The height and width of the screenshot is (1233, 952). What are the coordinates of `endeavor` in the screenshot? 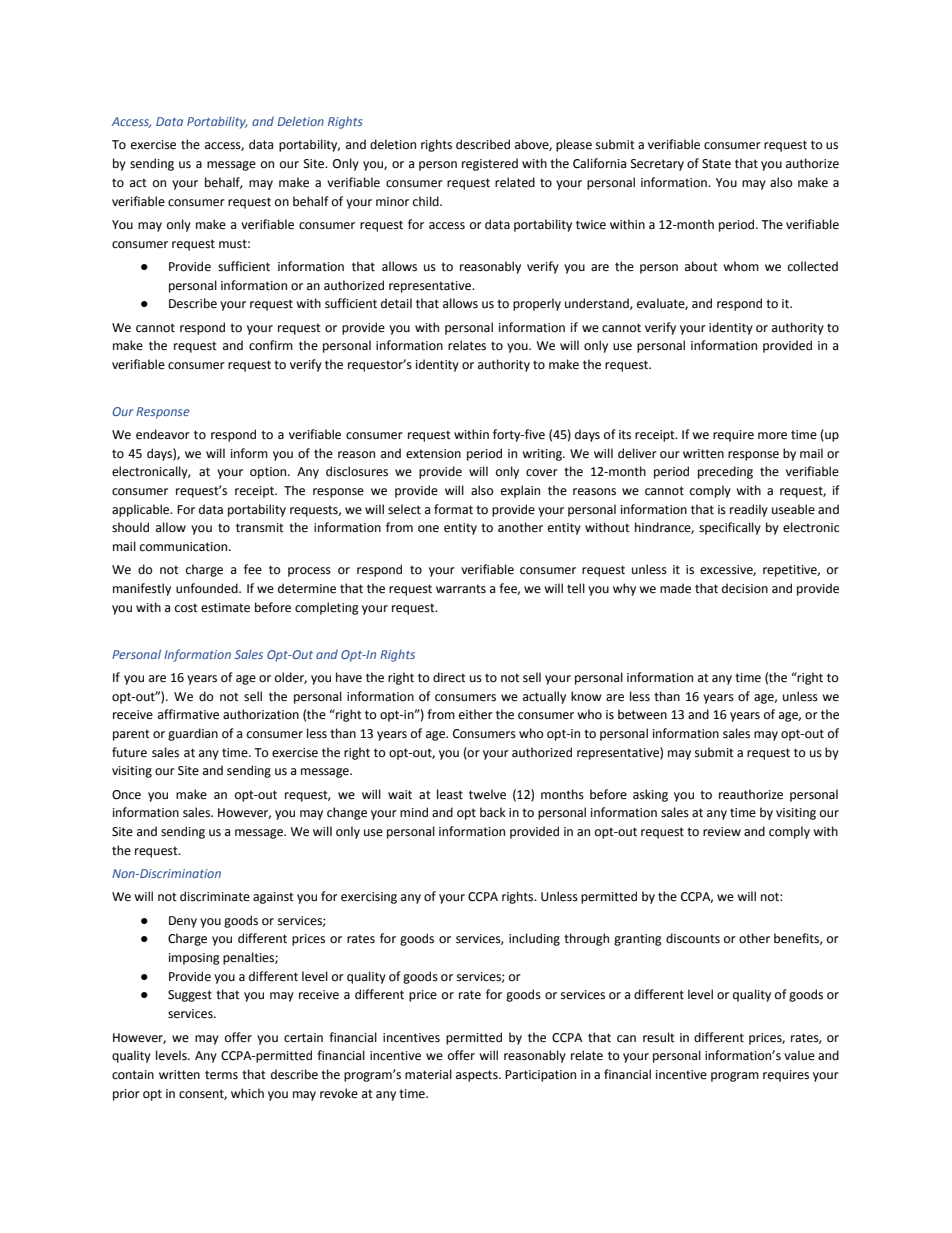 It's located at (163, 434).
